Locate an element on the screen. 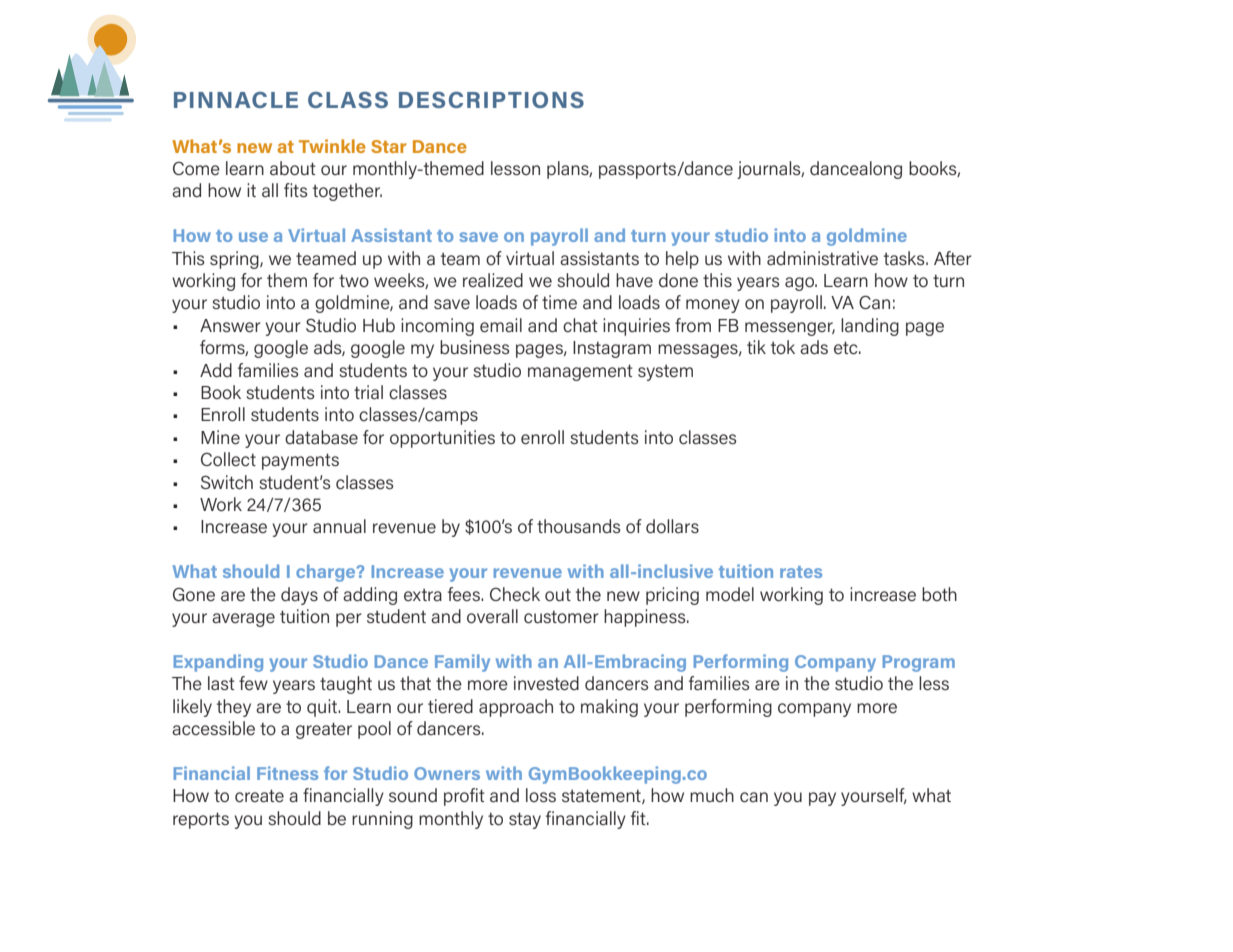  statement is located at coordinates (602, 796).
